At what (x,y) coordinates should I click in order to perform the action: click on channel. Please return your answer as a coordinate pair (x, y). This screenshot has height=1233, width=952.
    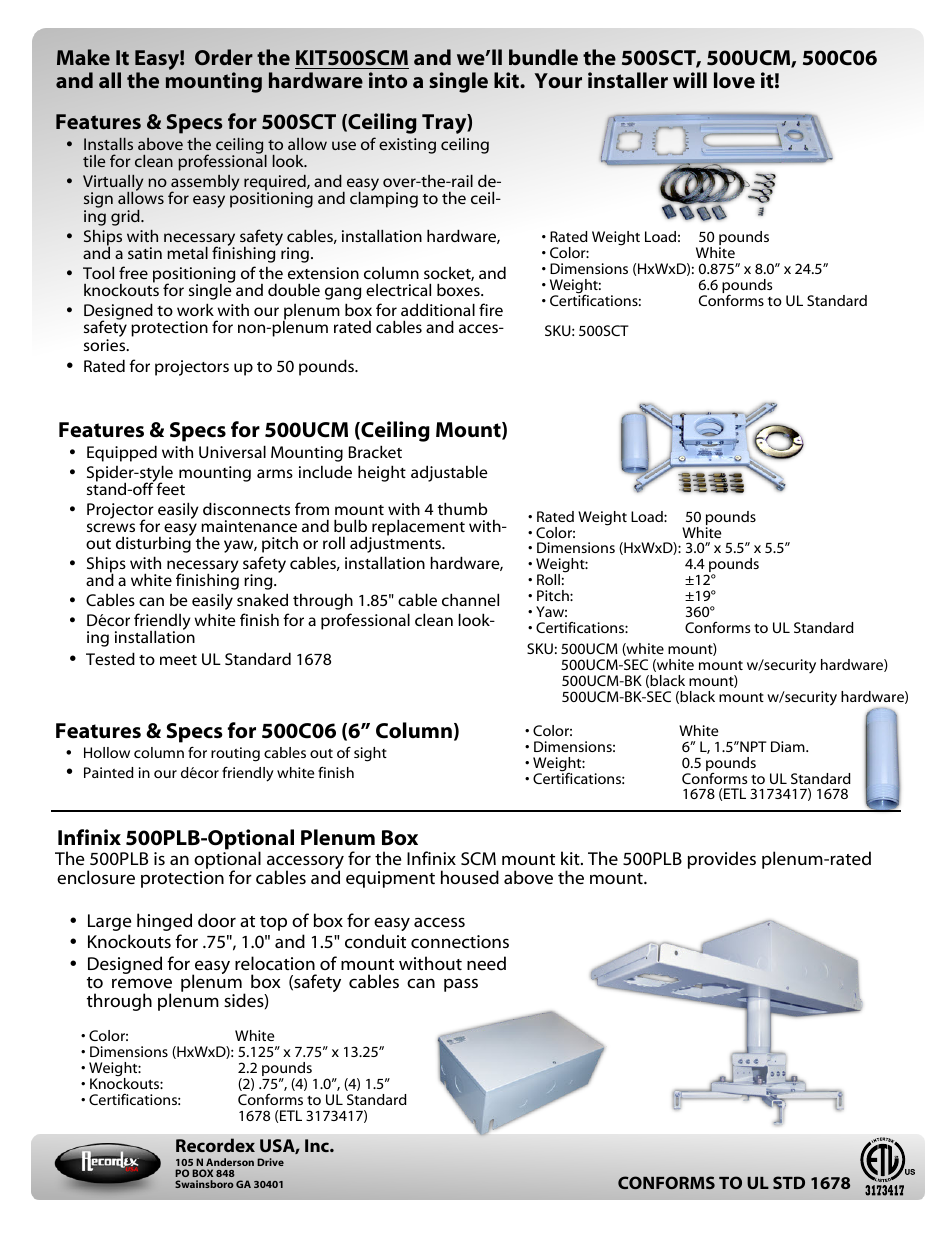
    Looking at the image, I should click on (470, 599).
